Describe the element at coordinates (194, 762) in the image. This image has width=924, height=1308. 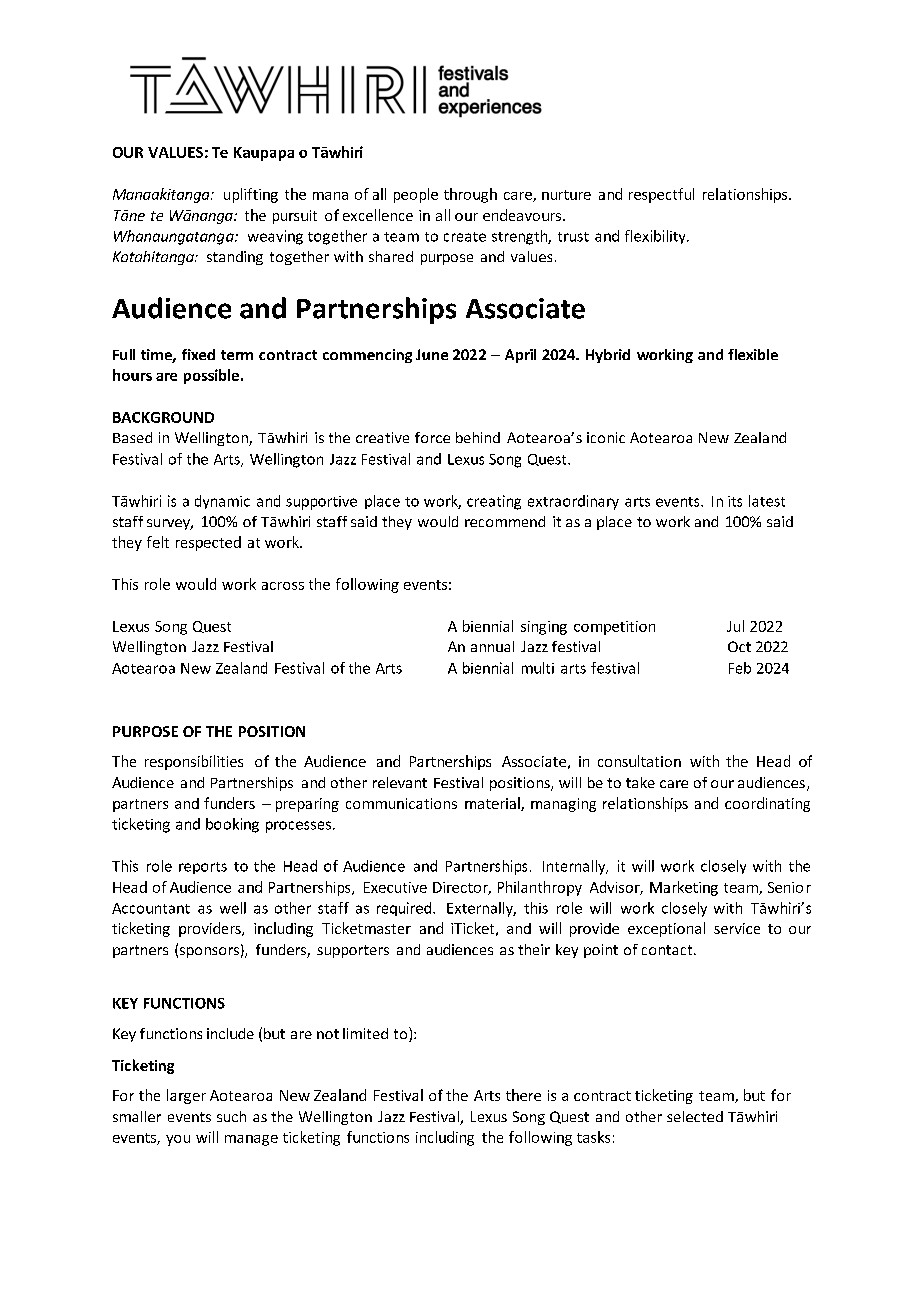
I see `responsibilities` at that location.
